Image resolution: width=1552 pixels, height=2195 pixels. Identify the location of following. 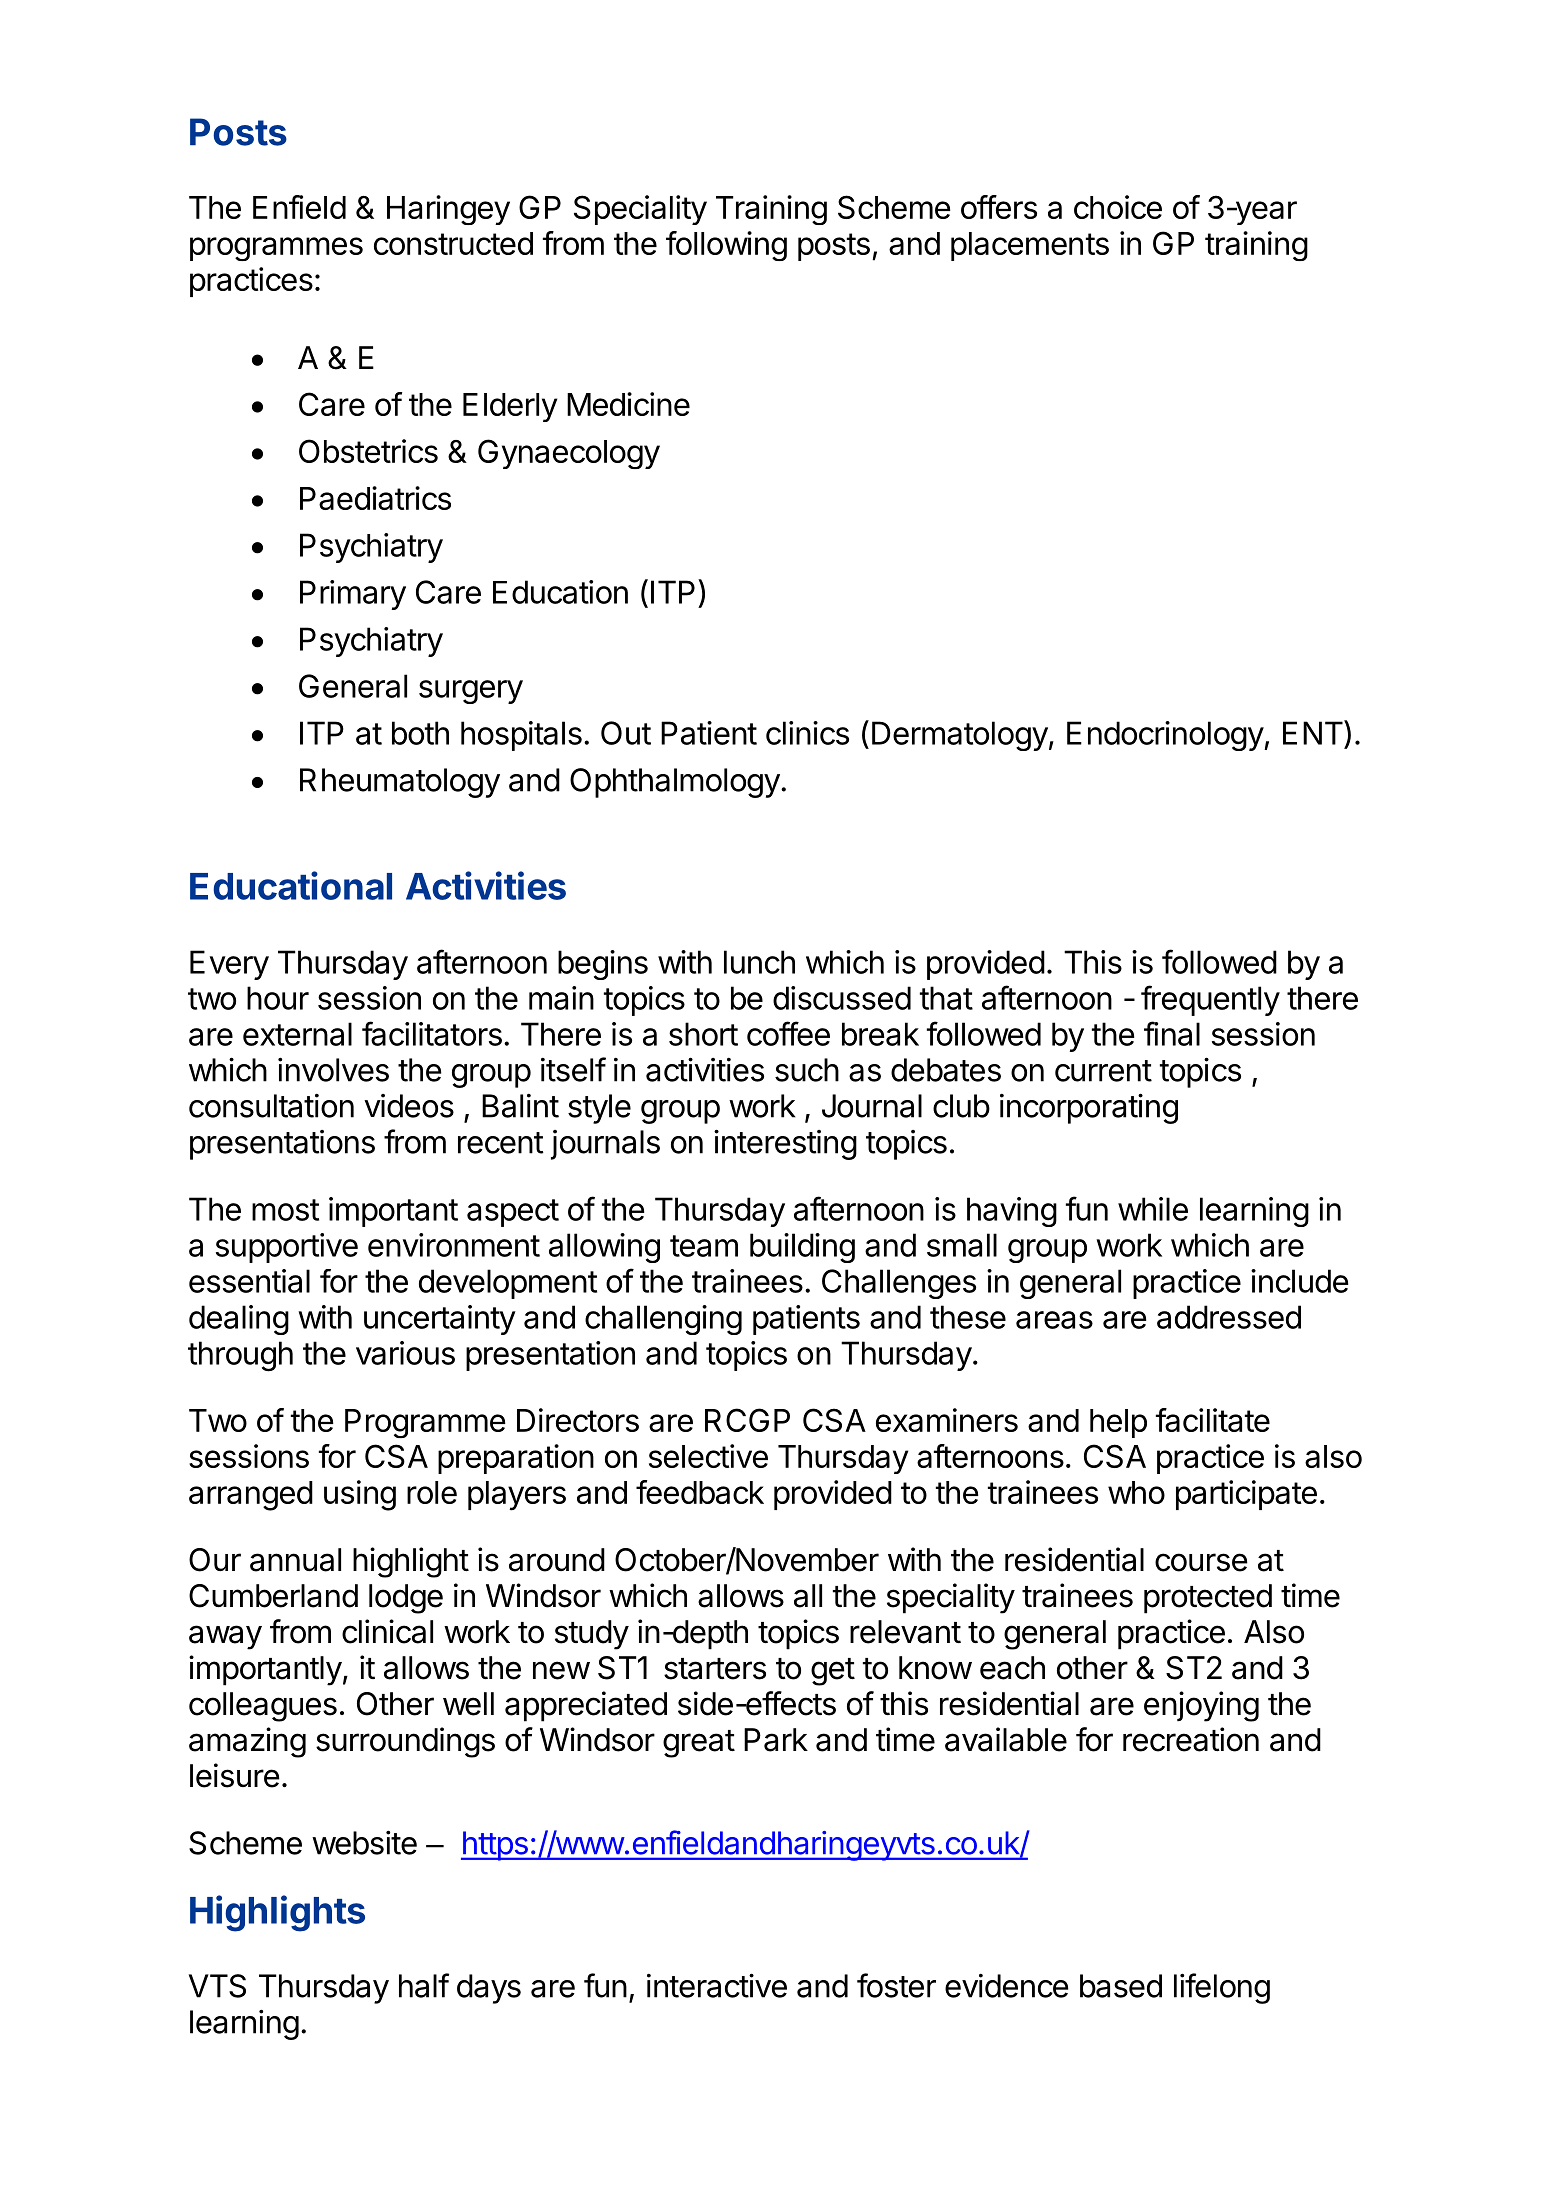
(726, 246).
